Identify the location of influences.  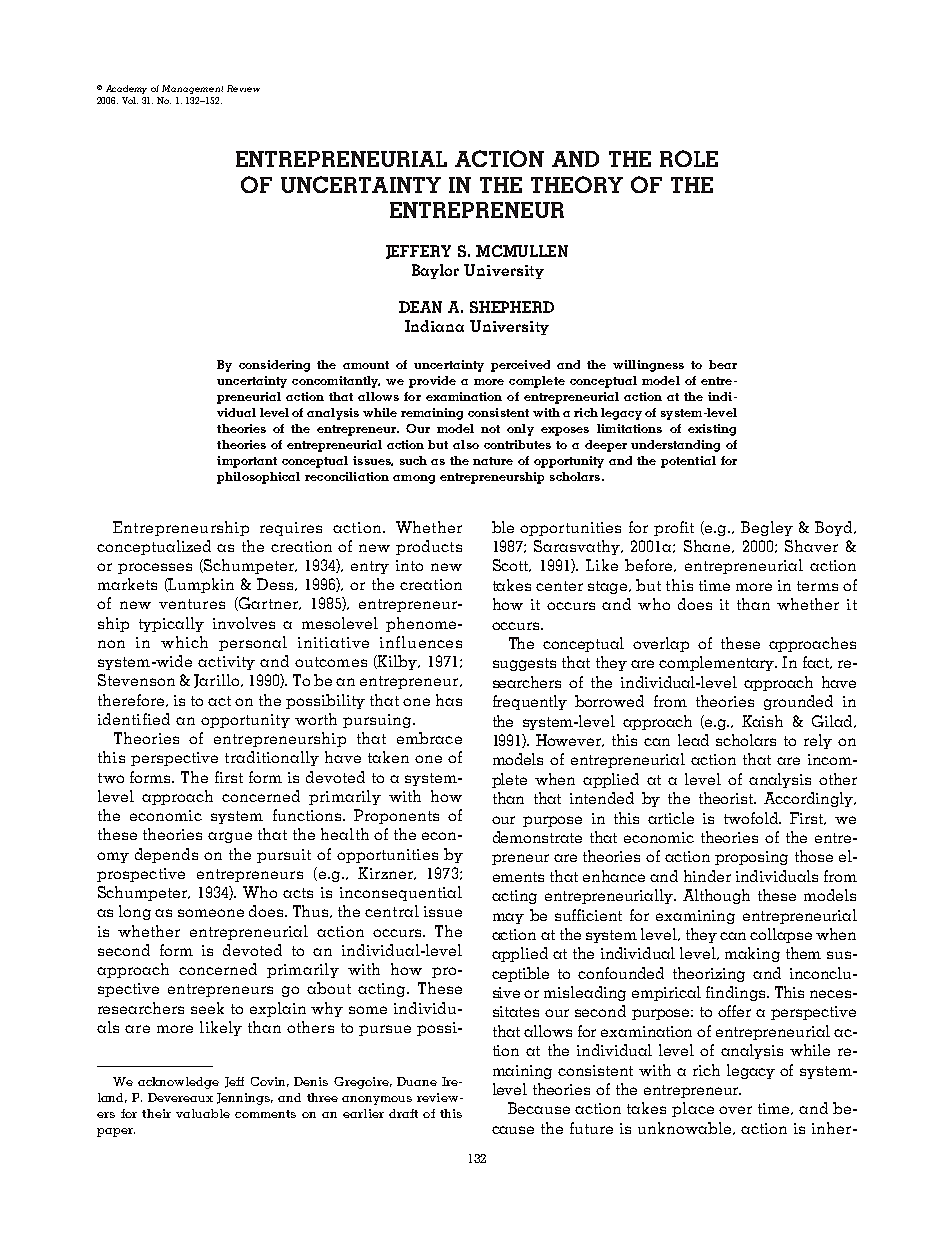
(421, 642).
